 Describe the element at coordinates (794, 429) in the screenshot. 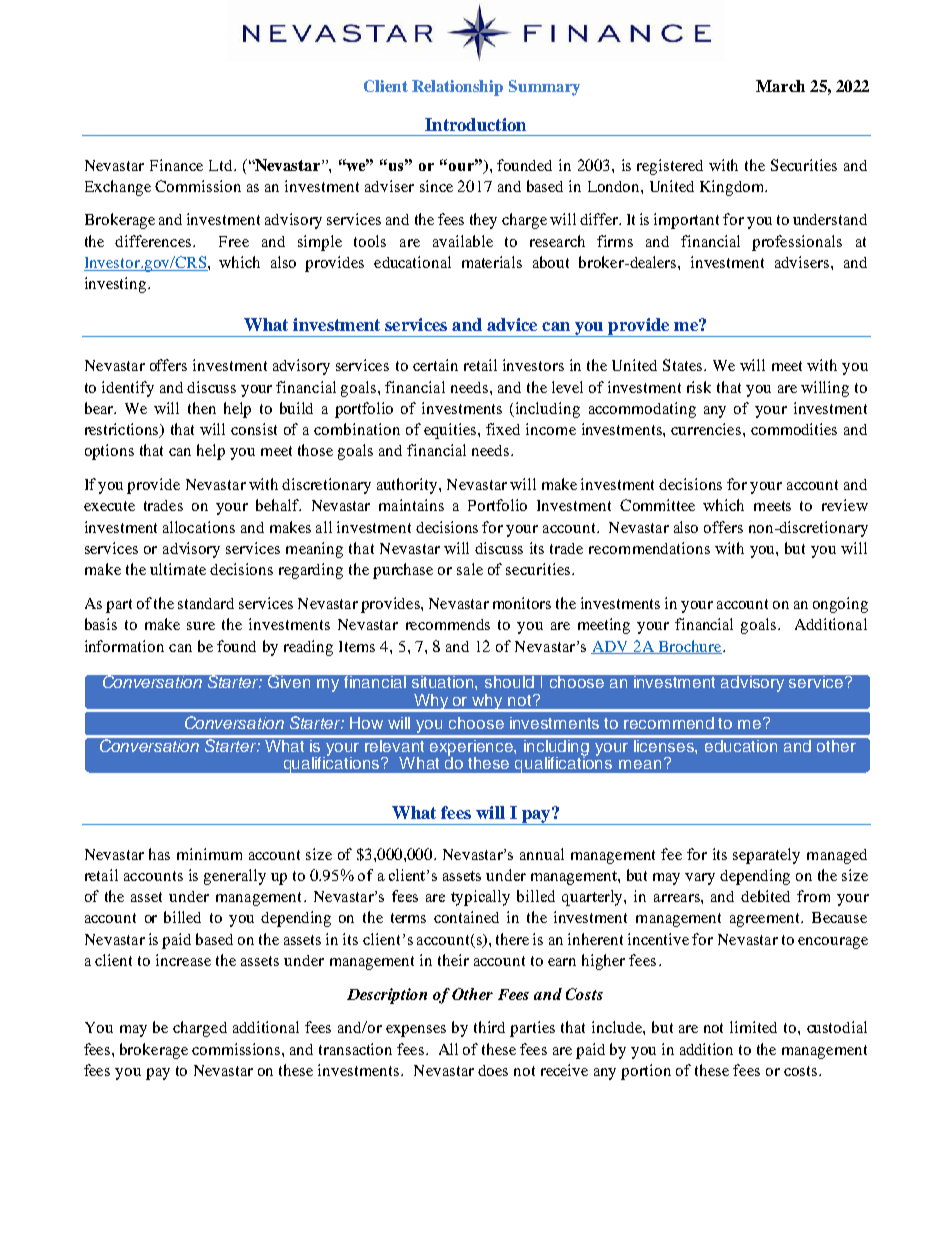

I see `commodities` at that location.
